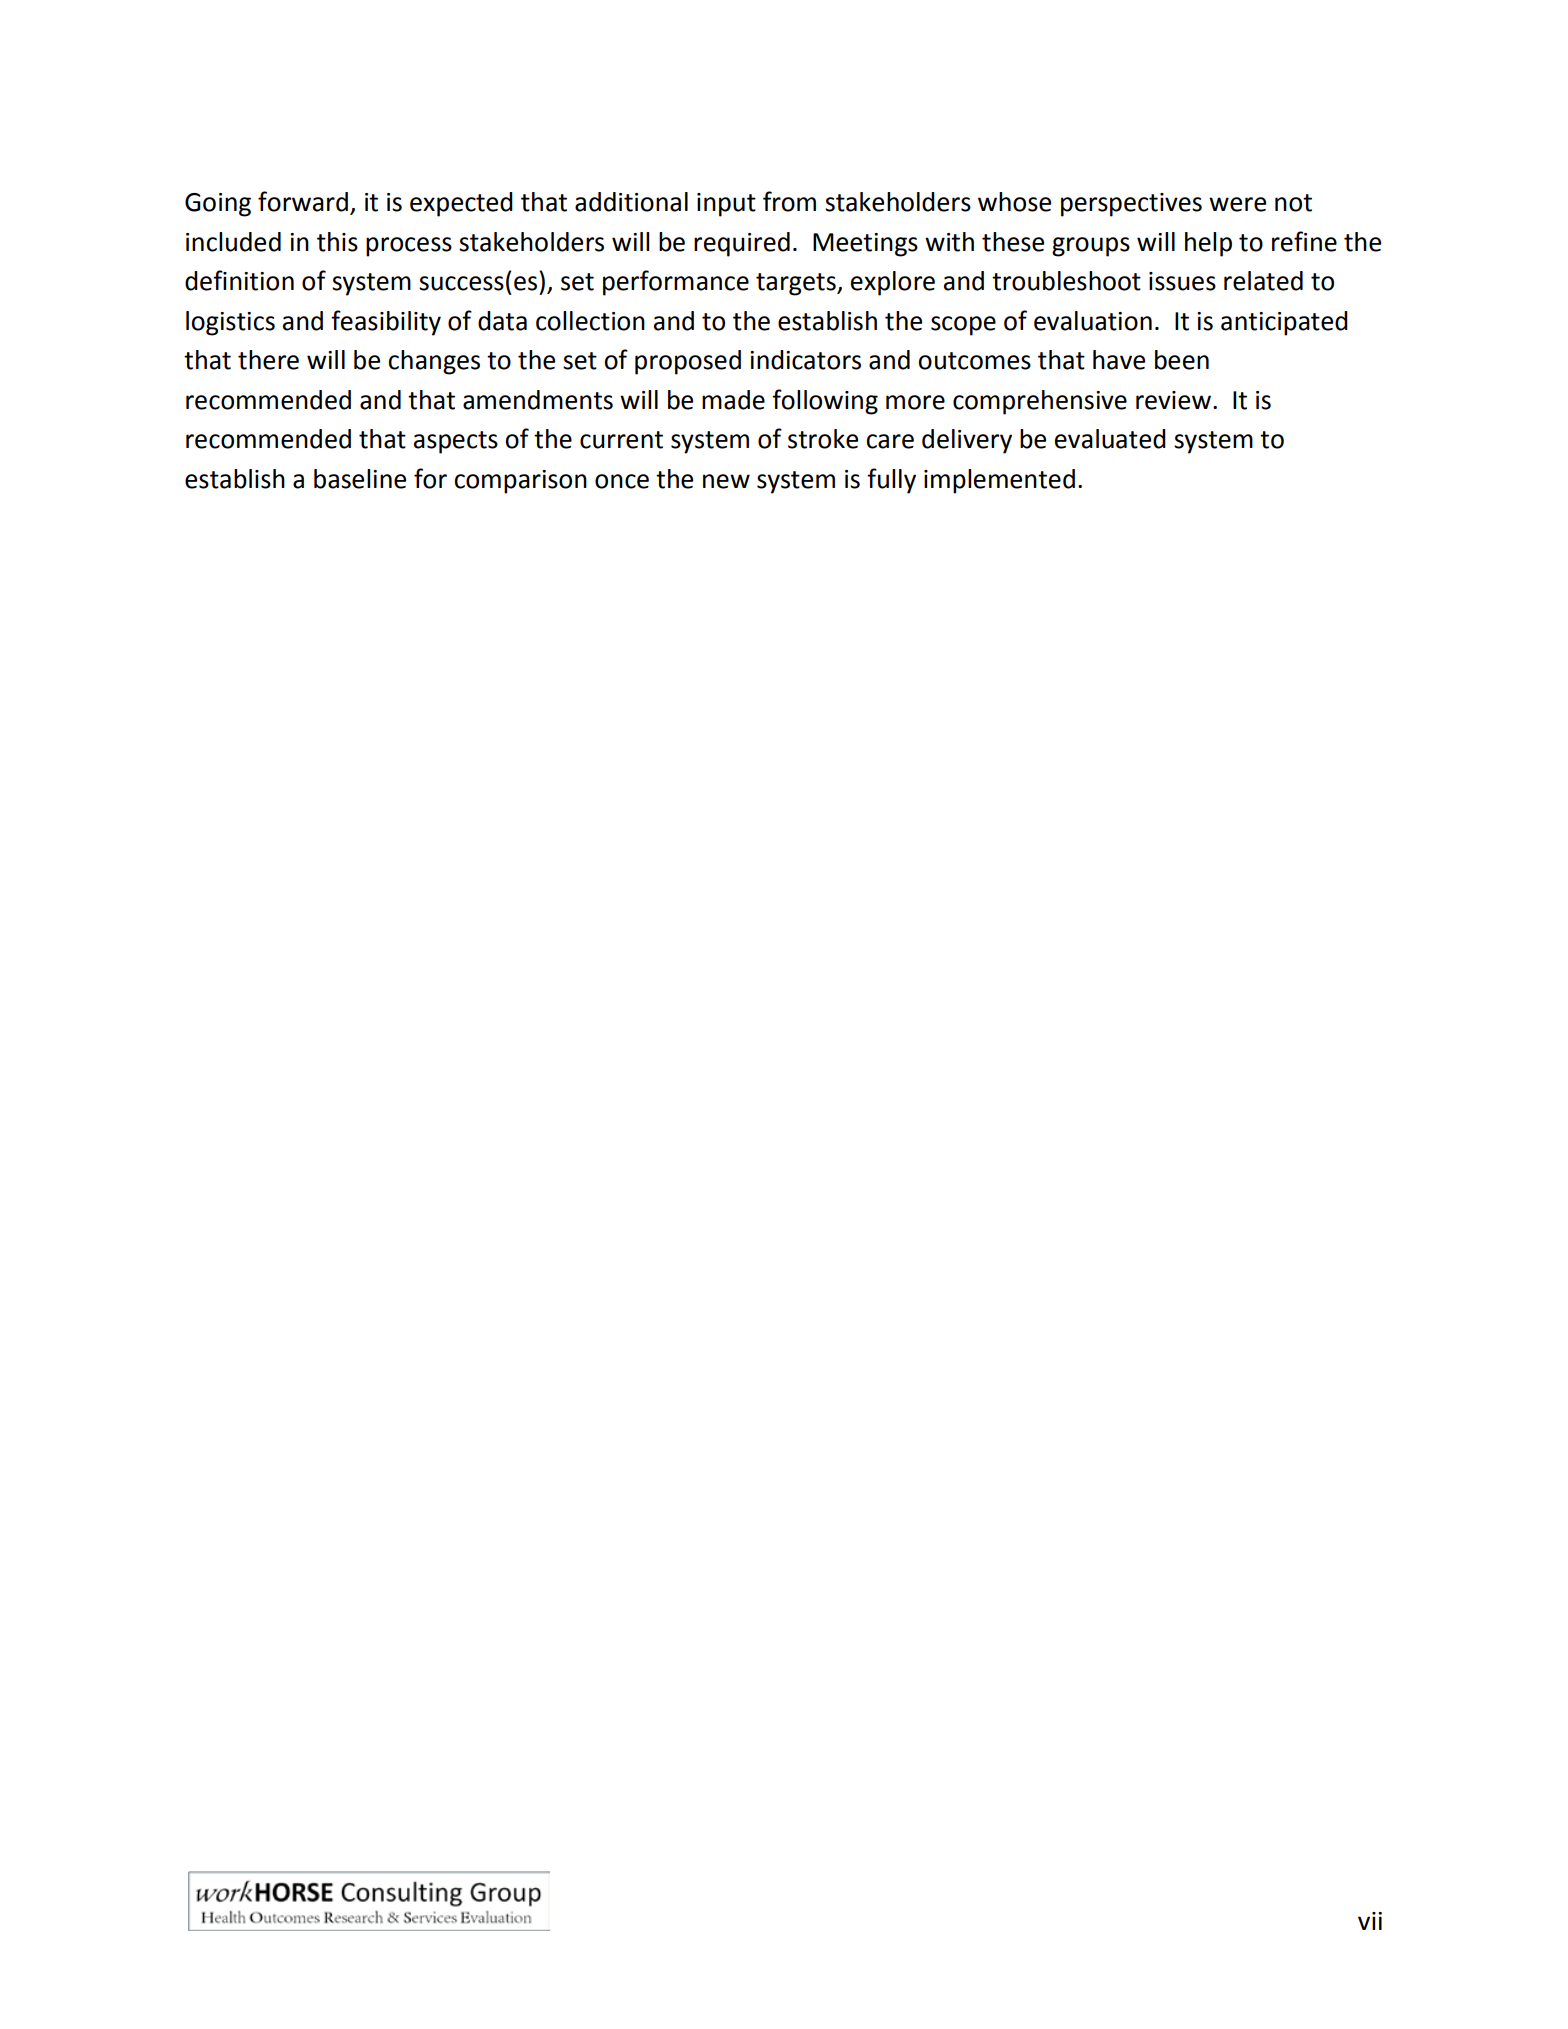  I want to click on baseline, so click(360, 479).
